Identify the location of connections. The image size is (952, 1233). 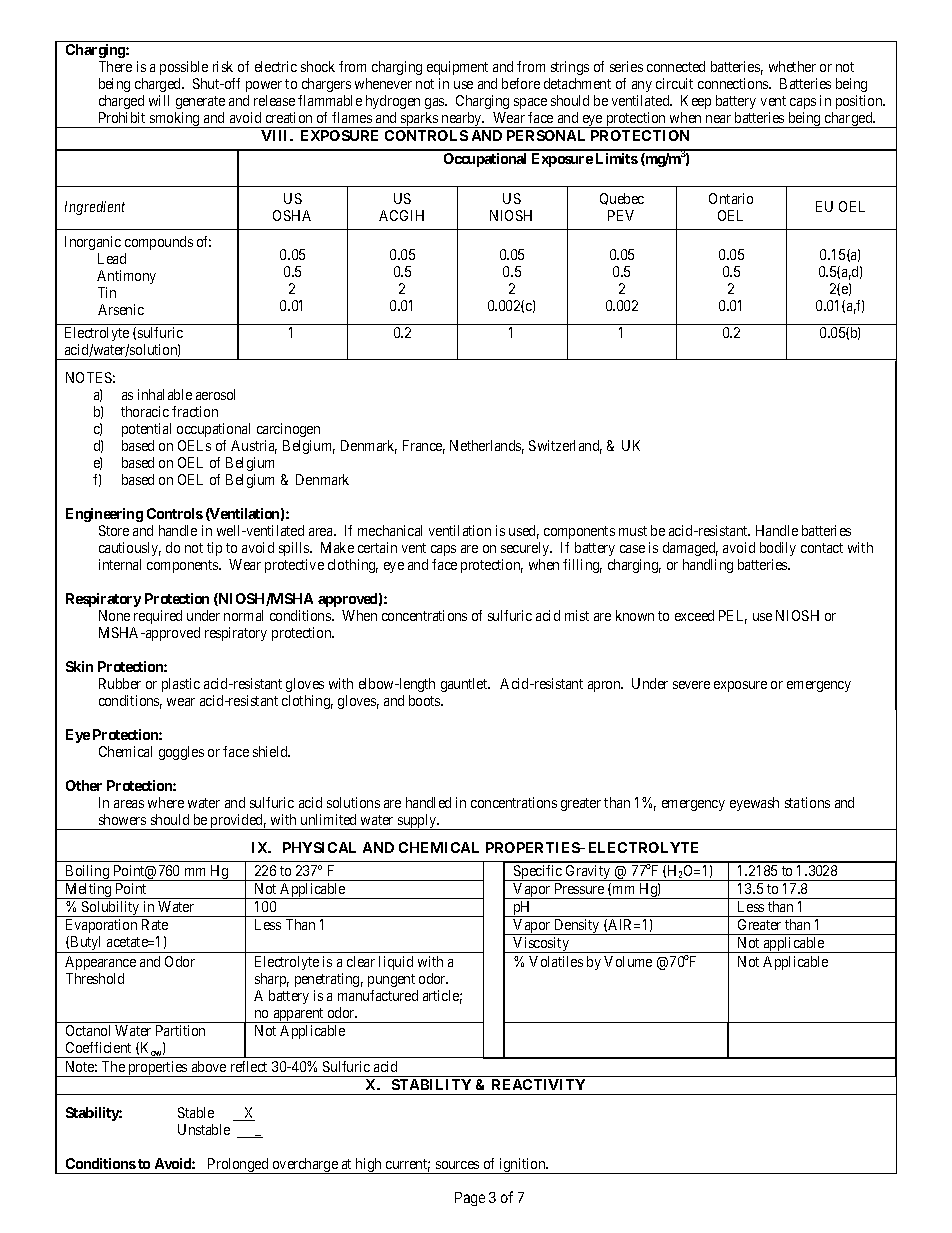
(734, 83).
